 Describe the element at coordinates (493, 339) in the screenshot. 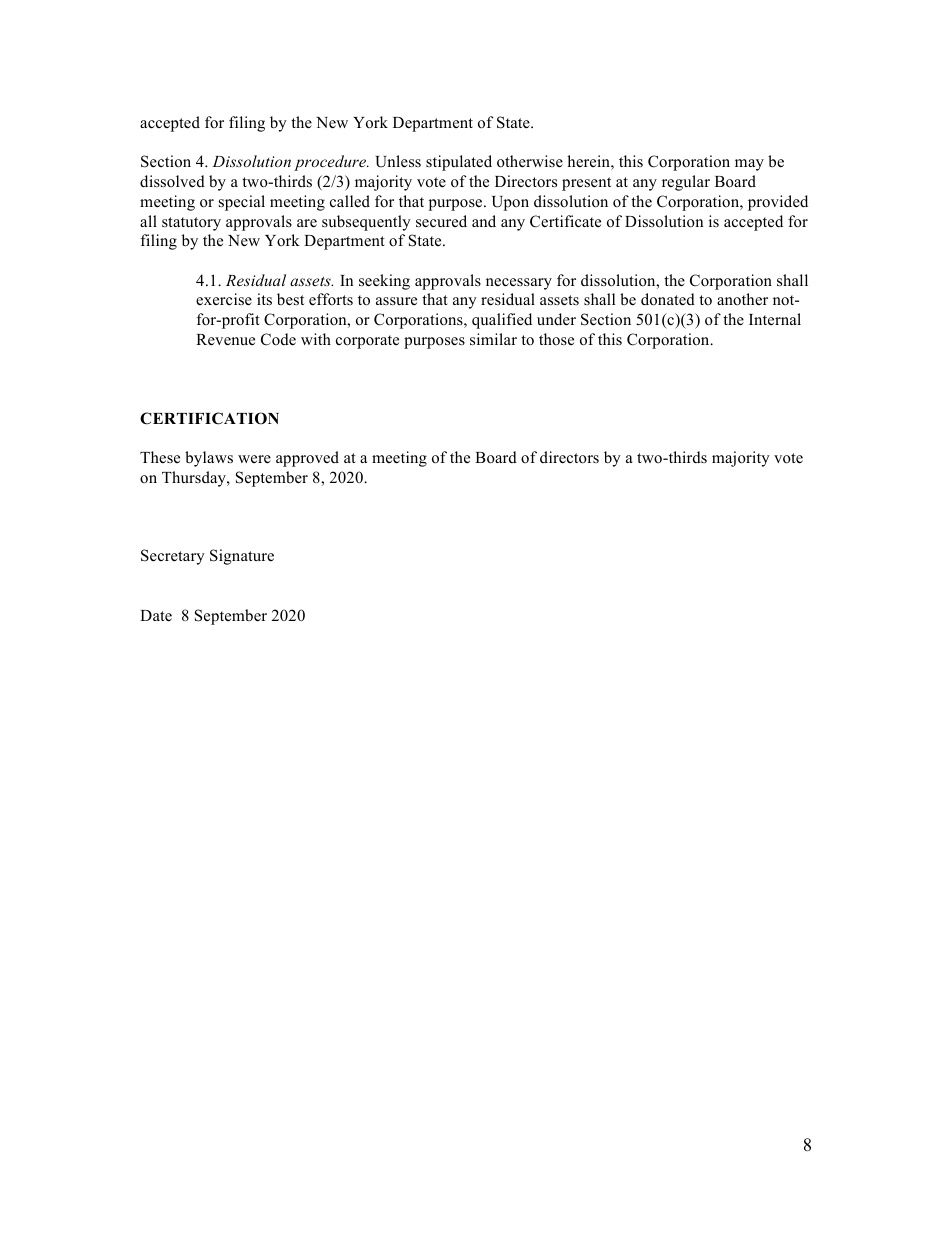

I see `similar` at that location.
